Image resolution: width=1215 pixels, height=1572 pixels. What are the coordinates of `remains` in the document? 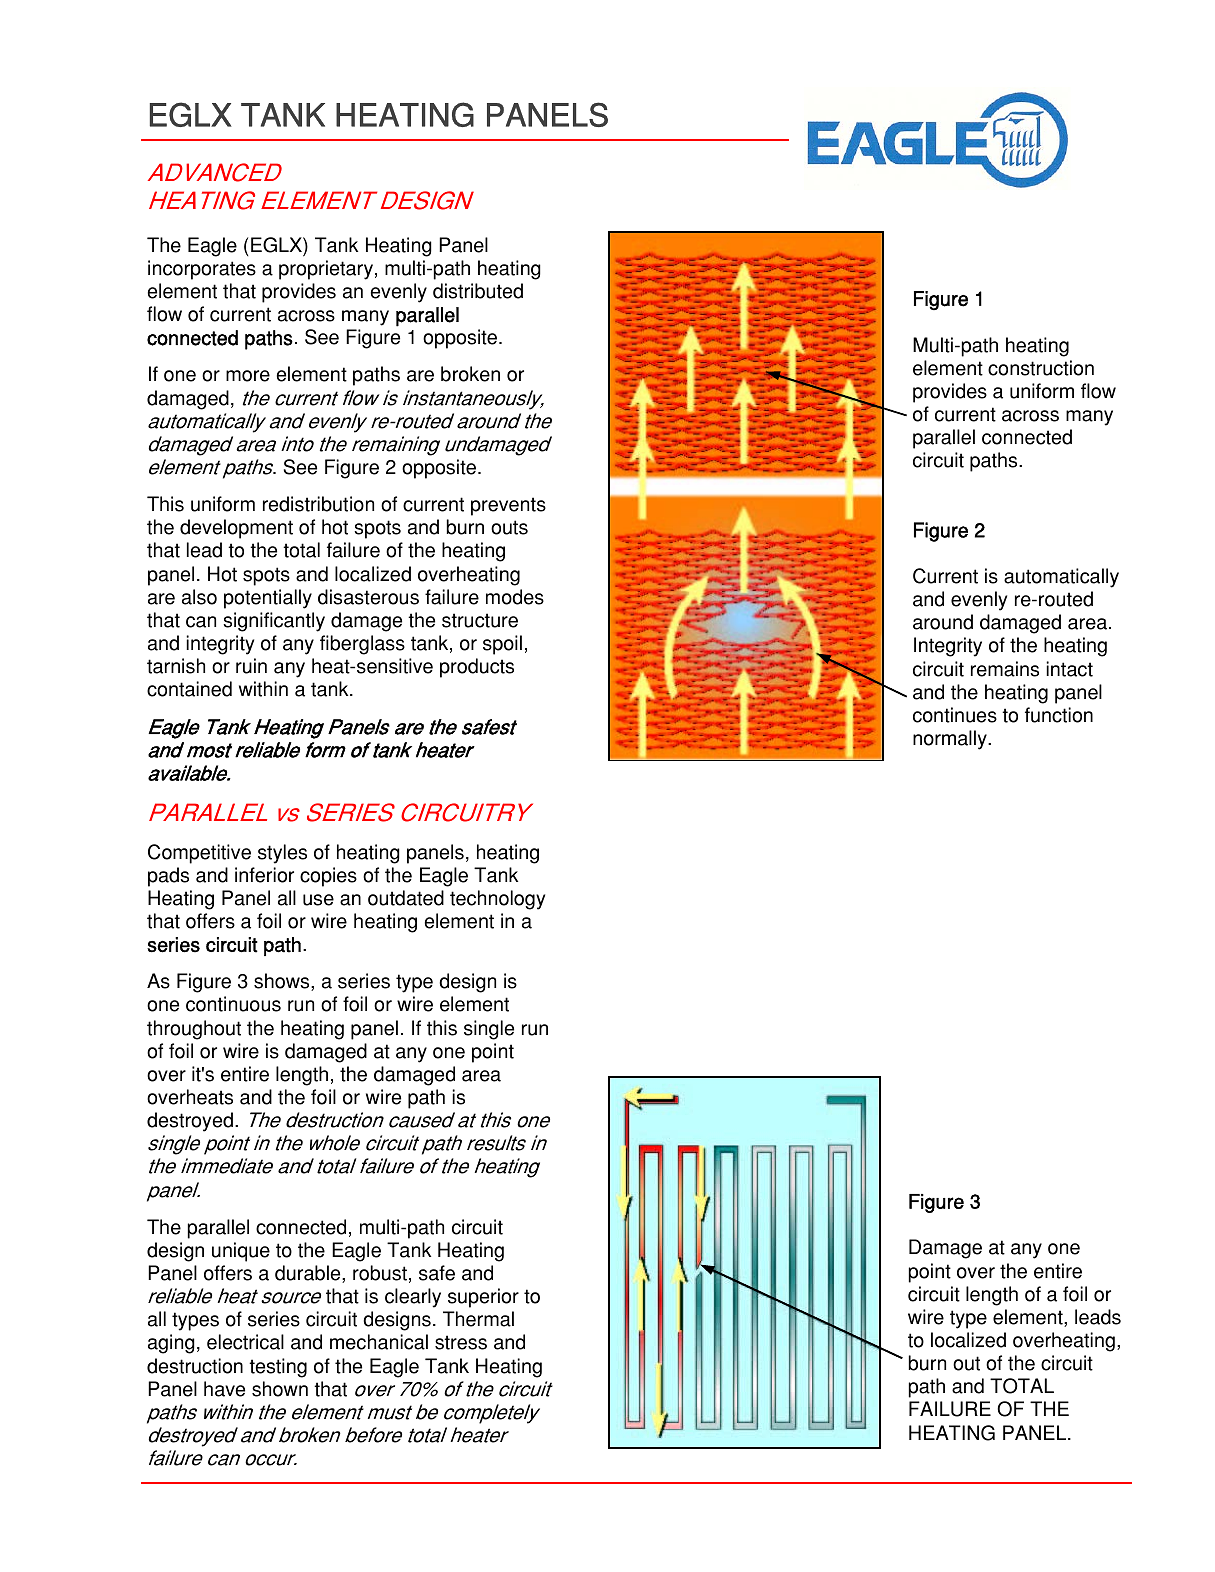 It's located at (1005, 669).
